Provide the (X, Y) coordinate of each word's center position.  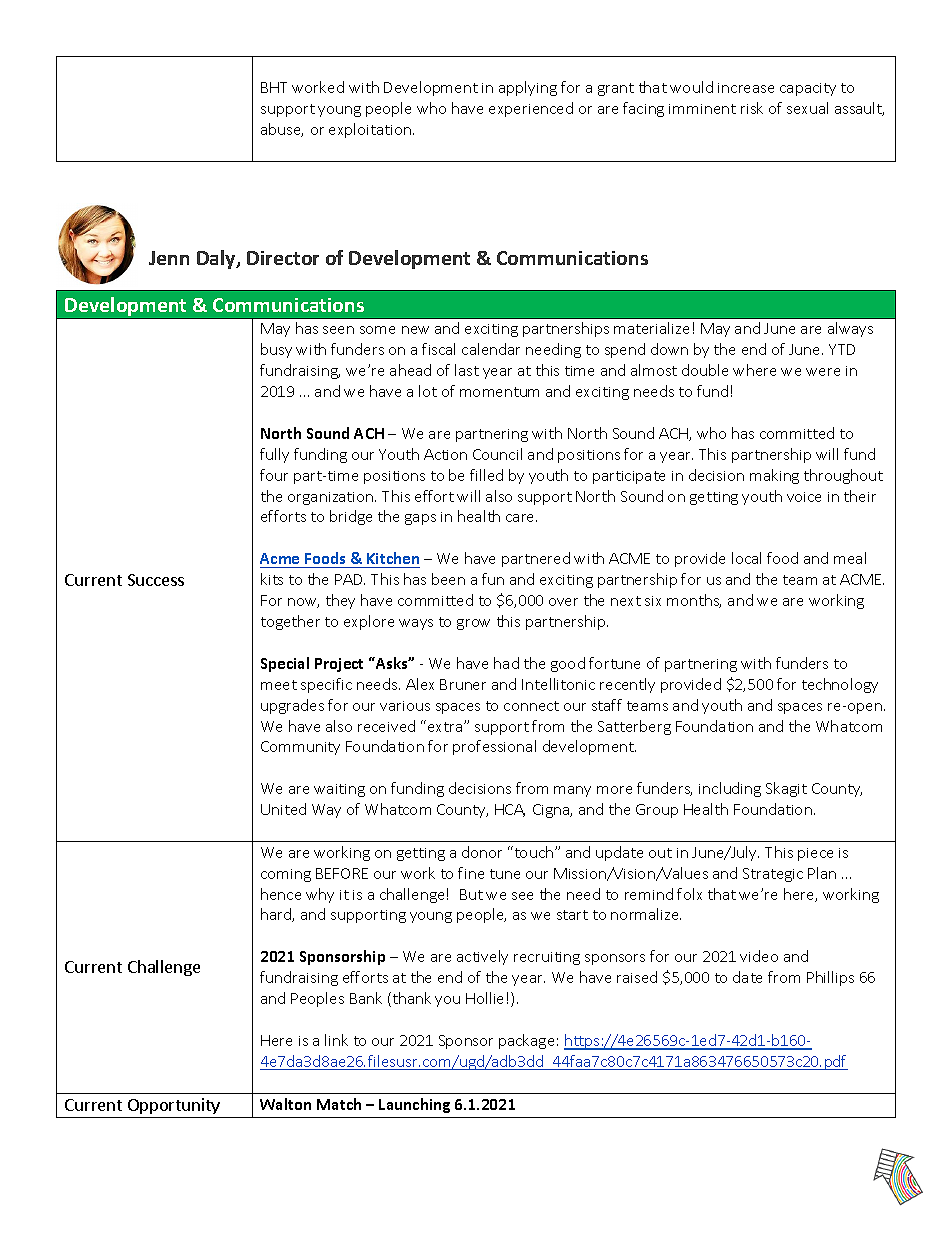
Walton (285, 1104)
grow (473, 624)
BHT (274, 87)
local (746, 558)
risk (752, 108)
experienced (531, 109)
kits (272, 579)
